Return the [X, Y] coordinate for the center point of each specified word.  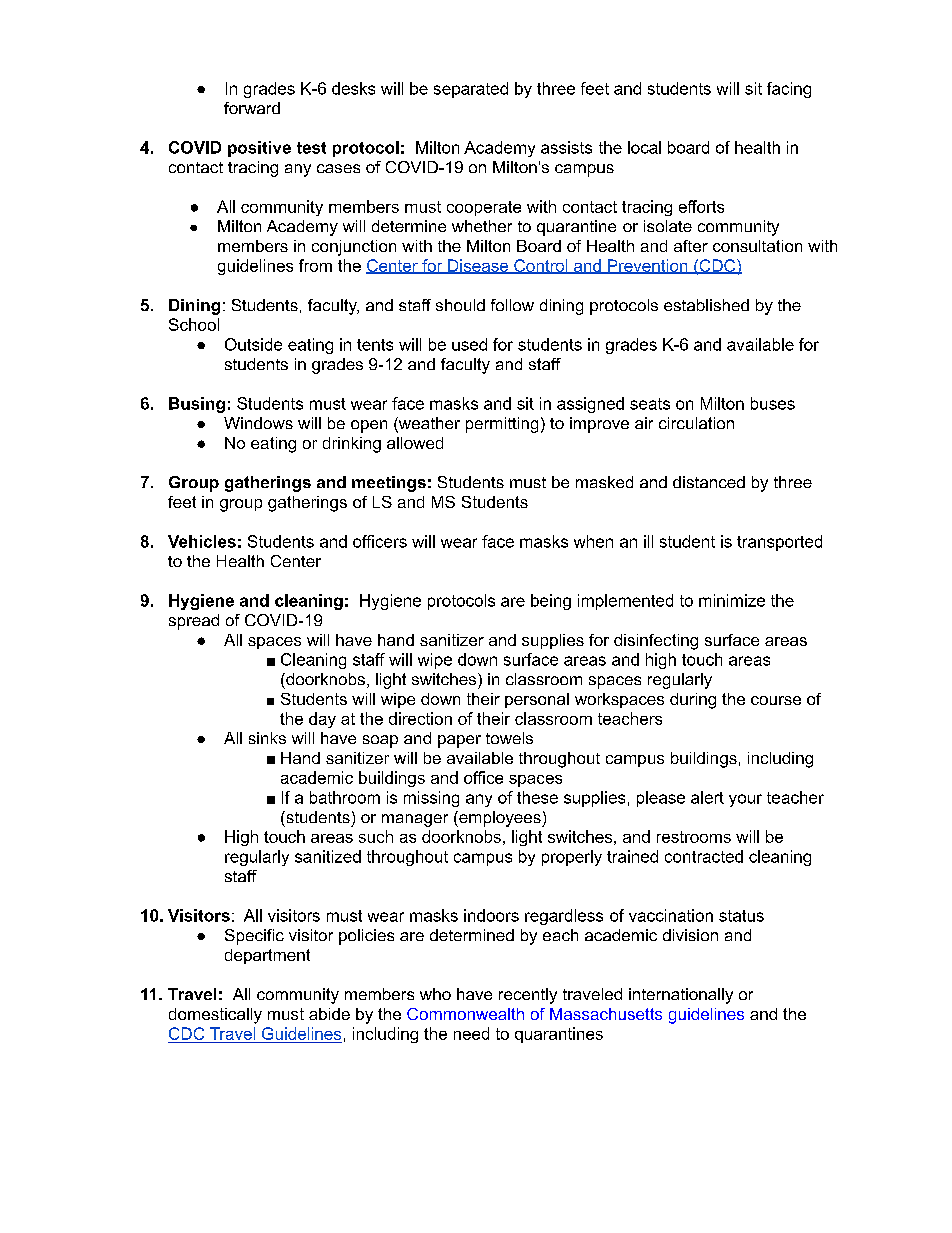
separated [471, 90]
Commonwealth [465, 1014]
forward [252, 108]
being [551, 602]
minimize [732, 600]
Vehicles [202, 541]
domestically [215, 1016]
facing [789, 90]
